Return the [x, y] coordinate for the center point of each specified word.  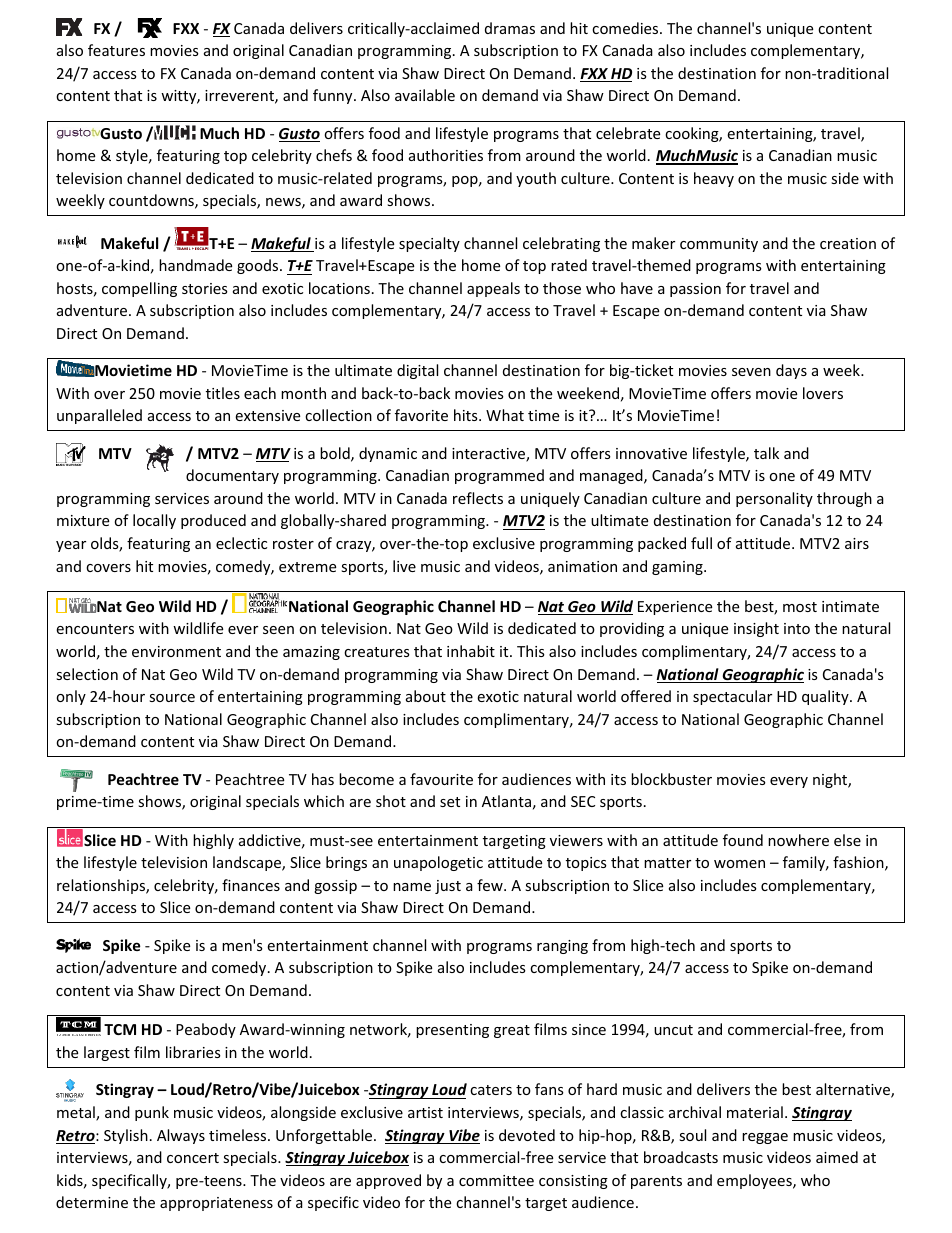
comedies [626, 28]
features [116, 50]
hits [467, 415]
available [425, 95]
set [450, 802]
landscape [248, 863]
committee [496, 1180]
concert [193, 1158]
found [743, 840]
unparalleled [99, 416]
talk [766, 453]
